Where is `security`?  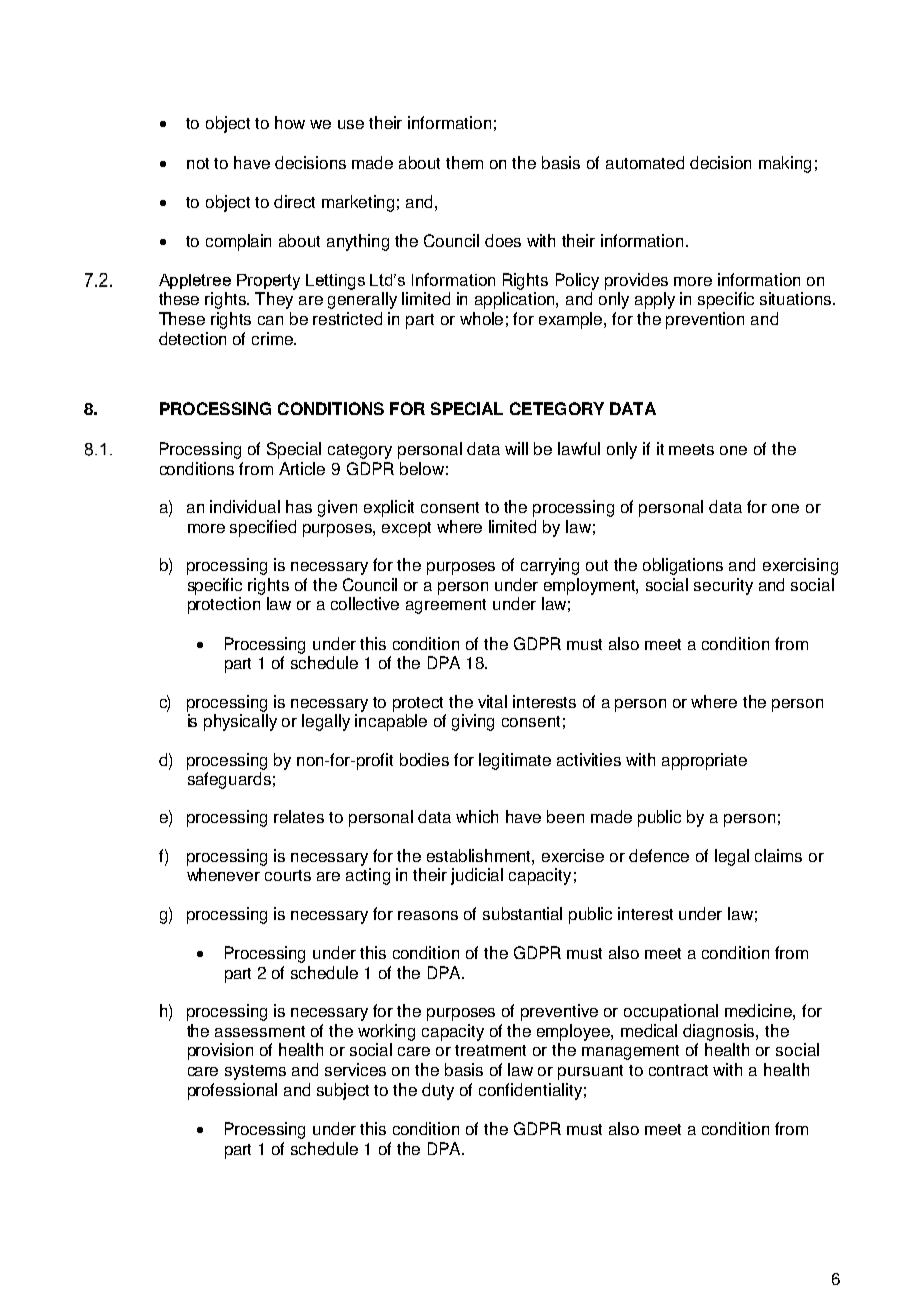
security is located at coordinates (723, 586).
